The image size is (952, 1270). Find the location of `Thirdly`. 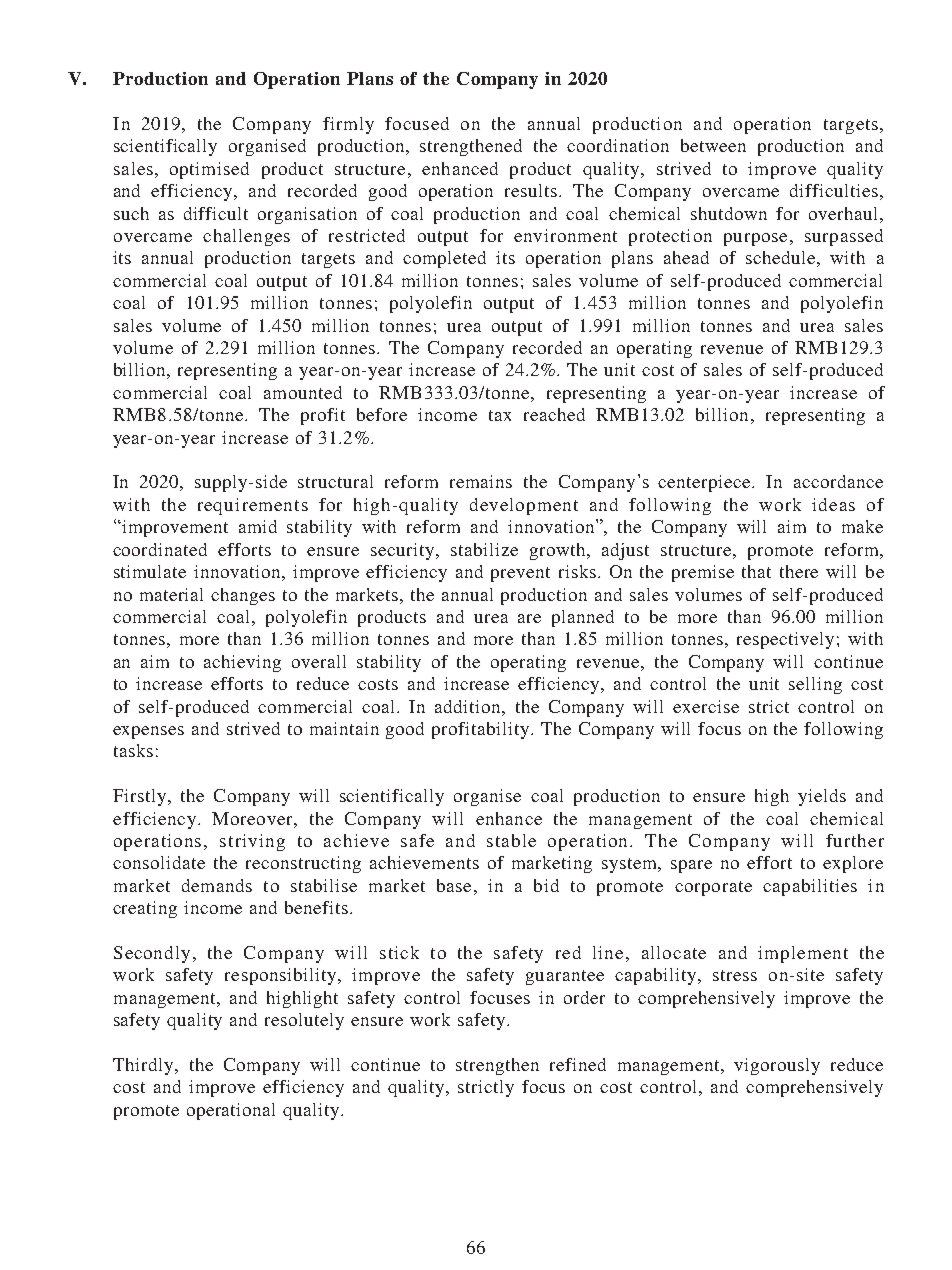

Thirdly is located at coordinates (144, 1066).
